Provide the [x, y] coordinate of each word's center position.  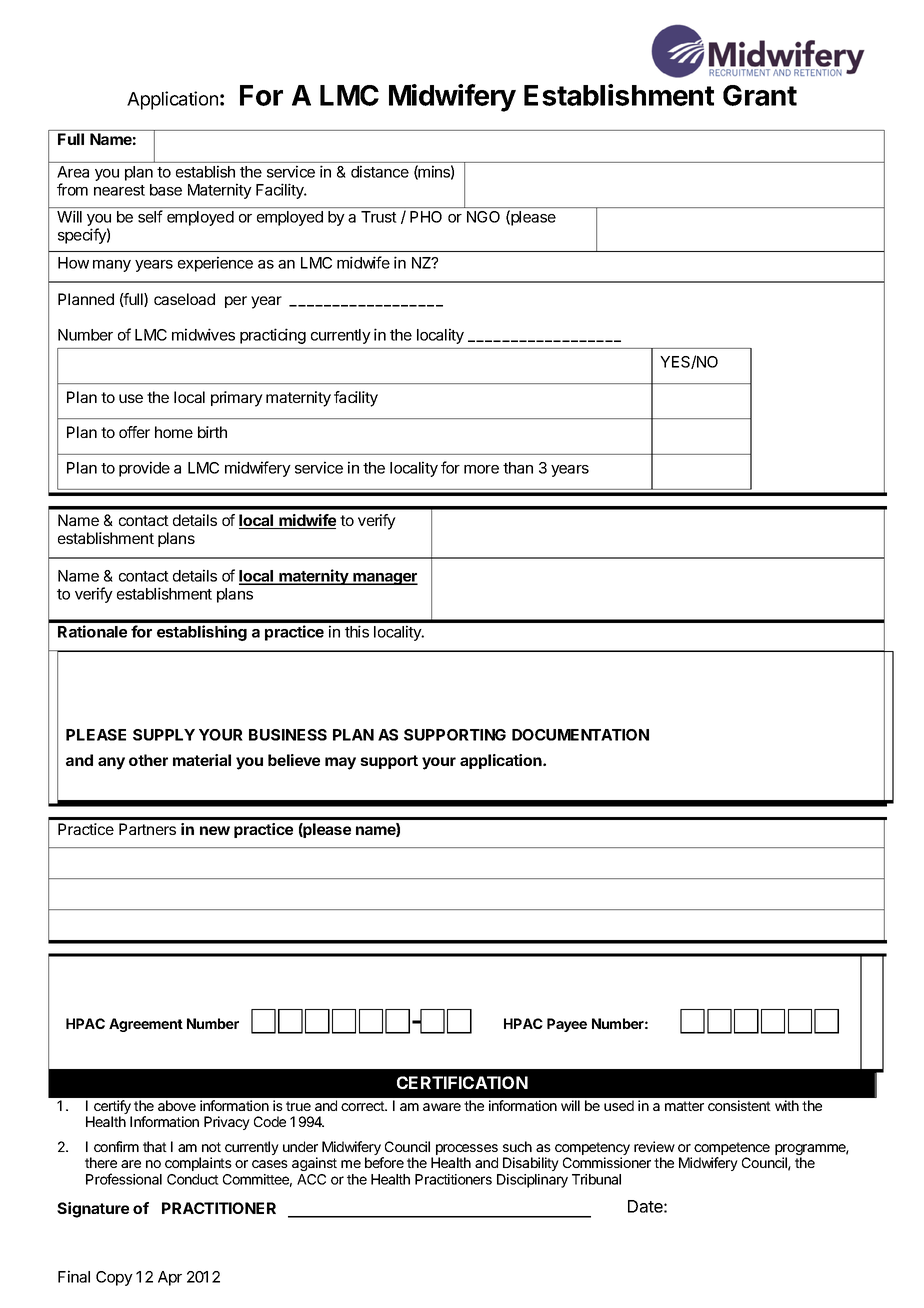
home [174, 432]
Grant [760, 95]
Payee [567, 1025]
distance [380, 171]
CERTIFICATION [462, 1082]
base [166, 190]
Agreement [146, 1025]
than [518, 468]
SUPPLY [164, 735]
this [357, 631]
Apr [170, 1278]
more [481, 469]
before [384, 1162]
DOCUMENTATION [580, 735]
